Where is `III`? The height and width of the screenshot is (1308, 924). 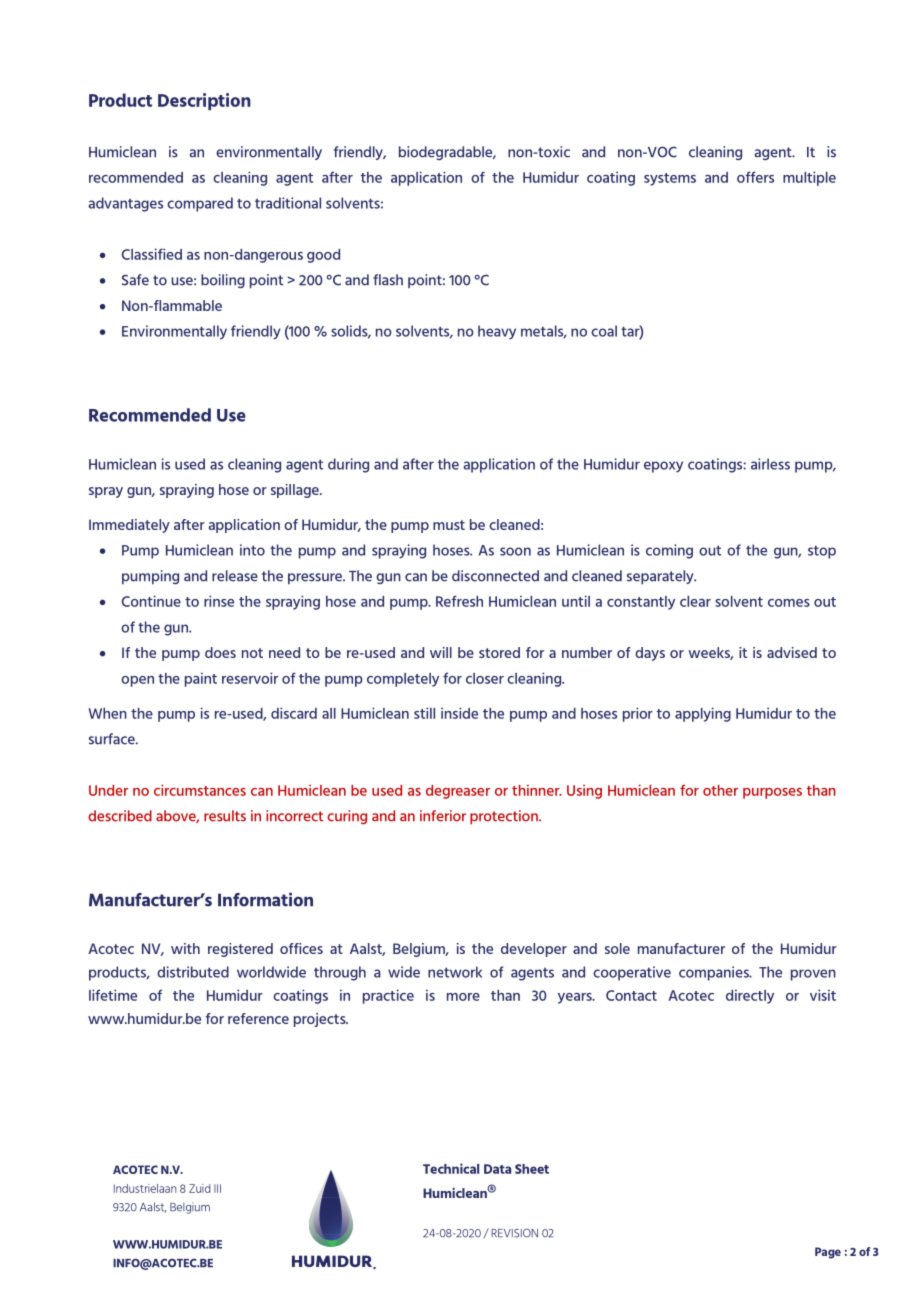 III is located at coordinates (217, 1188).
